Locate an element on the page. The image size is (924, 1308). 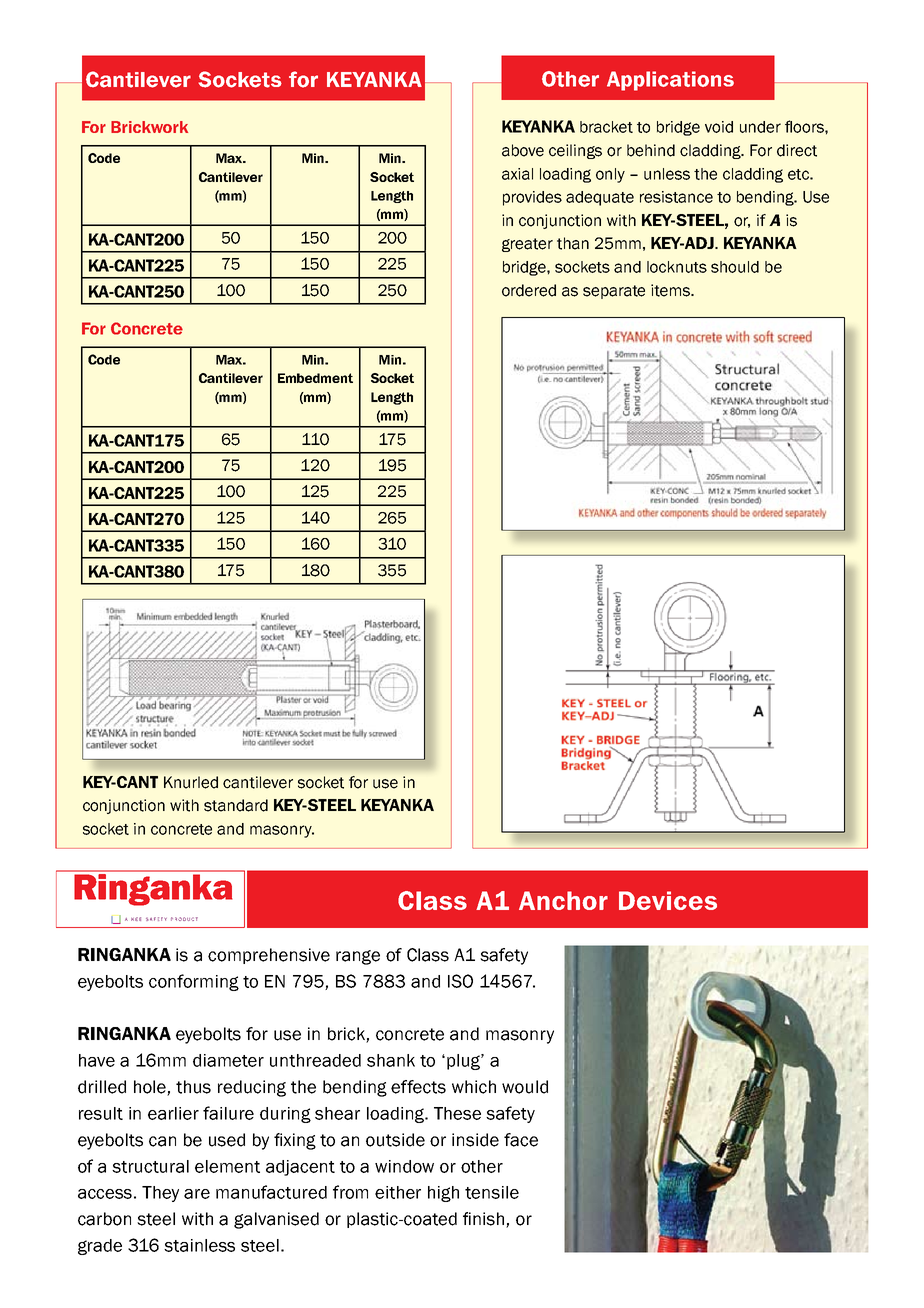
separate is located at coordinates (614, 292).
